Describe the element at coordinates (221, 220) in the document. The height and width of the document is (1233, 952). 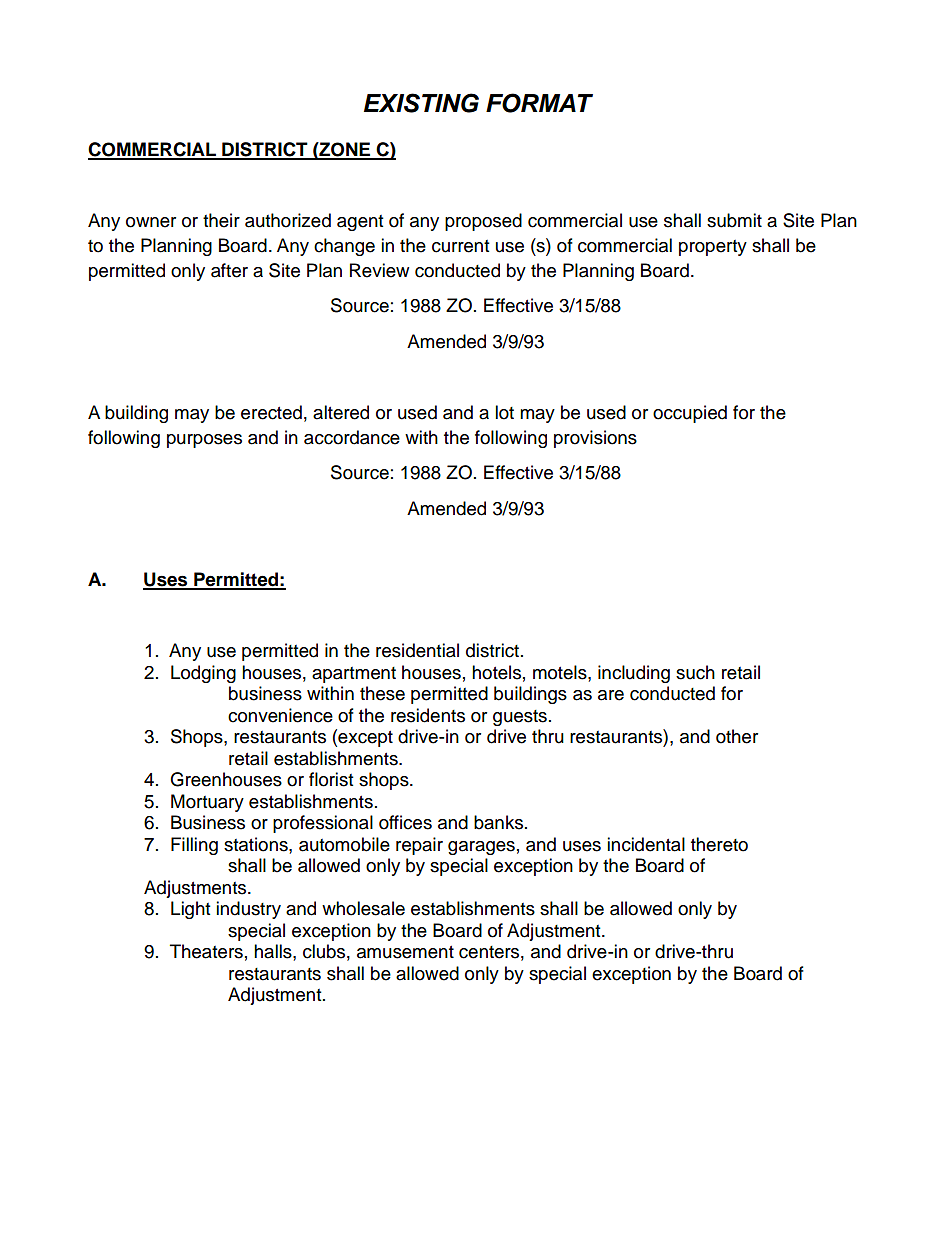
I see `their` at that location.
